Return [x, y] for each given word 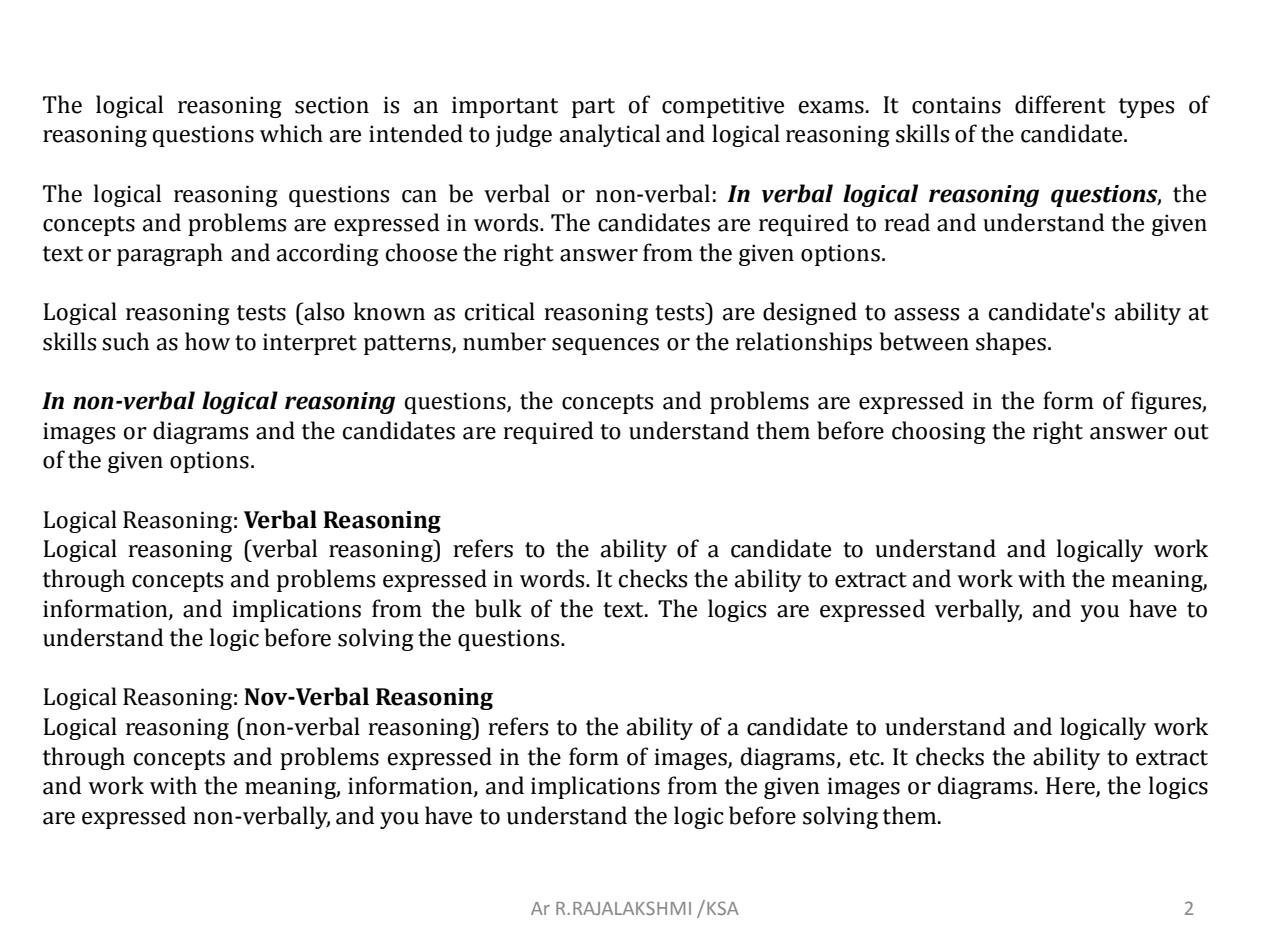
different [1060, 104]
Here [1071, 787]
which [291, 133]
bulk [498, 608]
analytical [610, 135]
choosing [939, 432]
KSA [723, 908]
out [1191, 432]
